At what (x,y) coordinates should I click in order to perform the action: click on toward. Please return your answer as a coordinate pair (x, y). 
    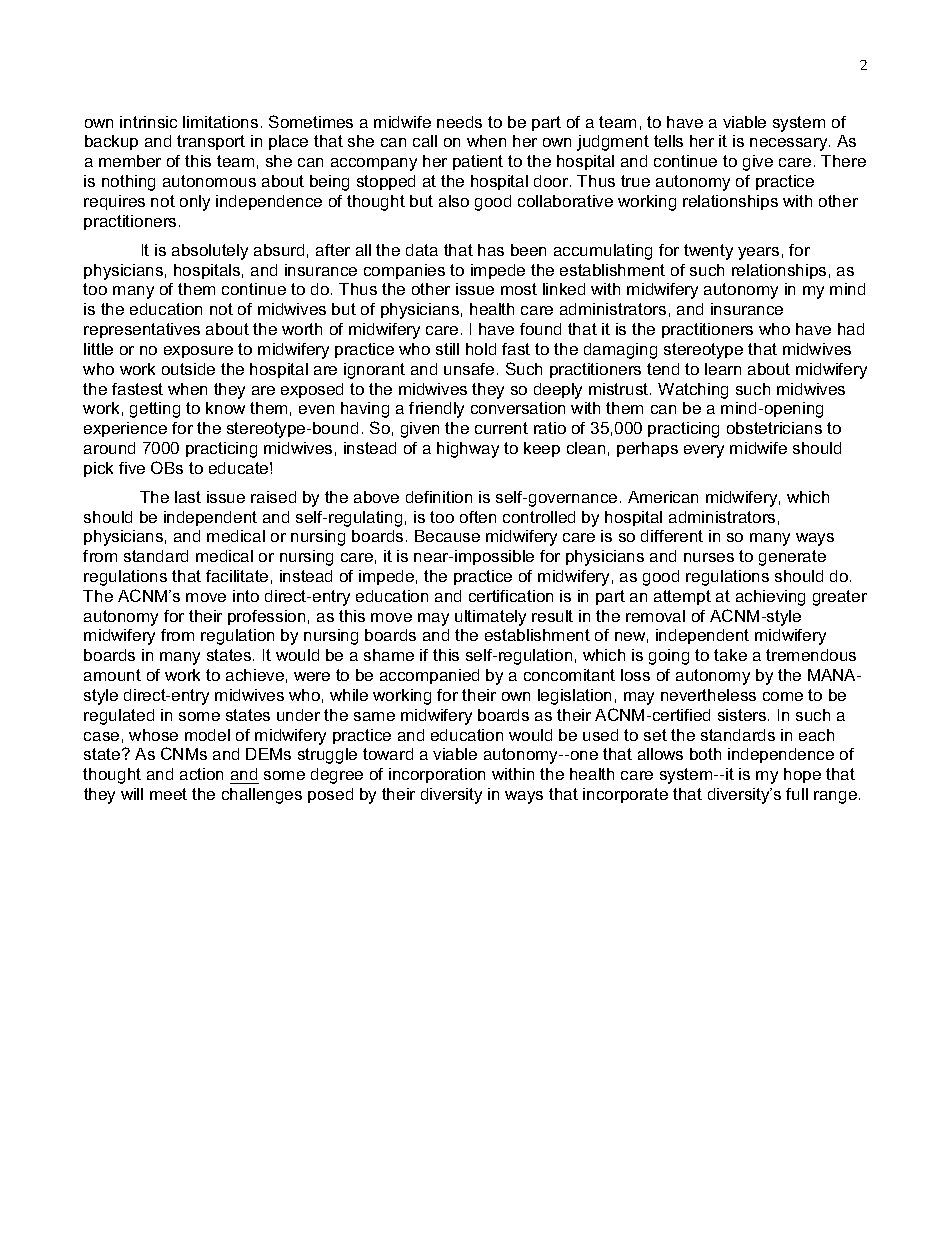
    Looking at the image, I should click on (388, 754).
